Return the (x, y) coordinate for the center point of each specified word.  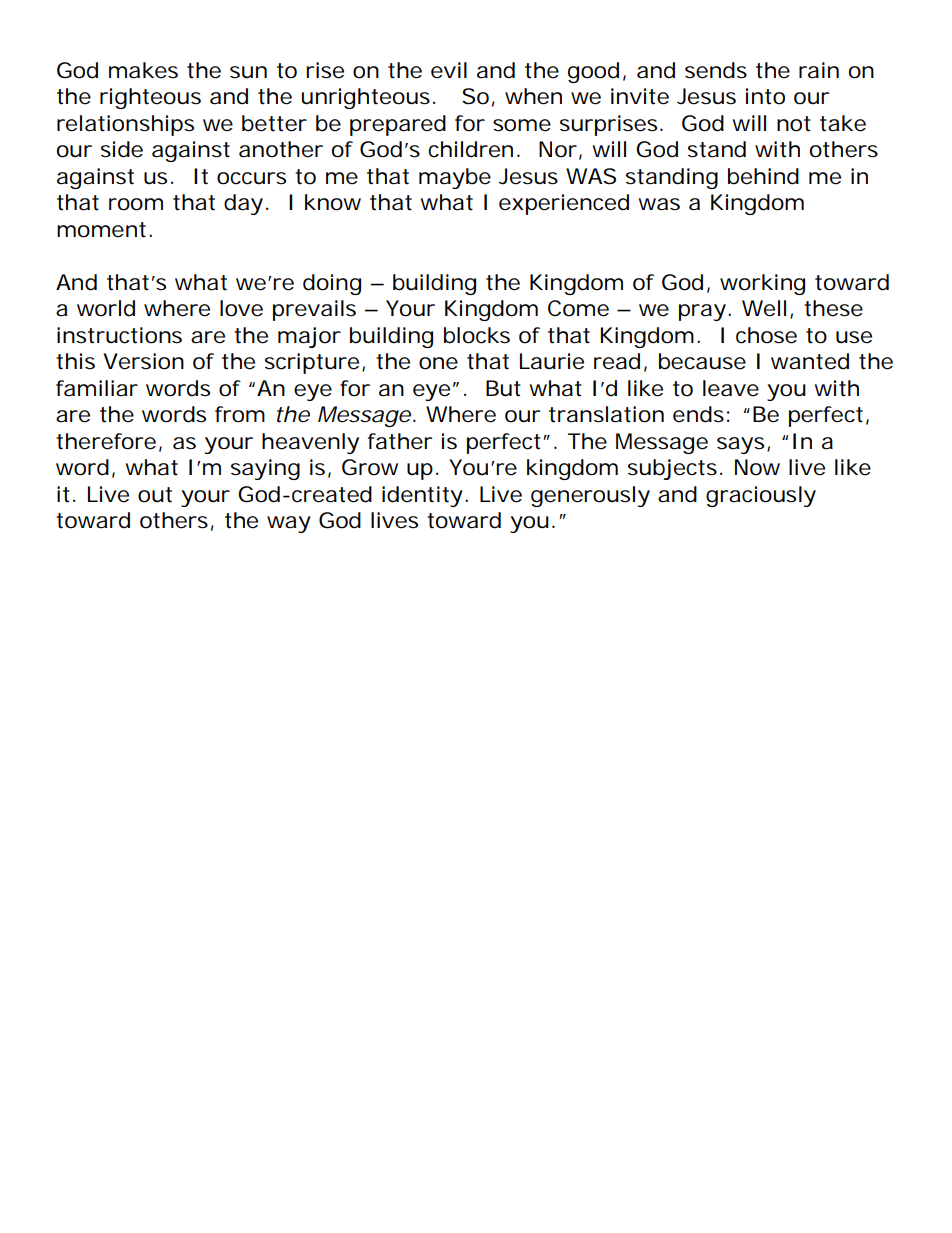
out (155, 495)
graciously (761, 496)
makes (143, 70)
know (333, 202)
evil (449, 70)
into (765, 96)
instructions (119, 335)
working (762, 284)
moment (101, 230)
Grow (370, 467)
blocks (477, 335)
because (702, 361)
